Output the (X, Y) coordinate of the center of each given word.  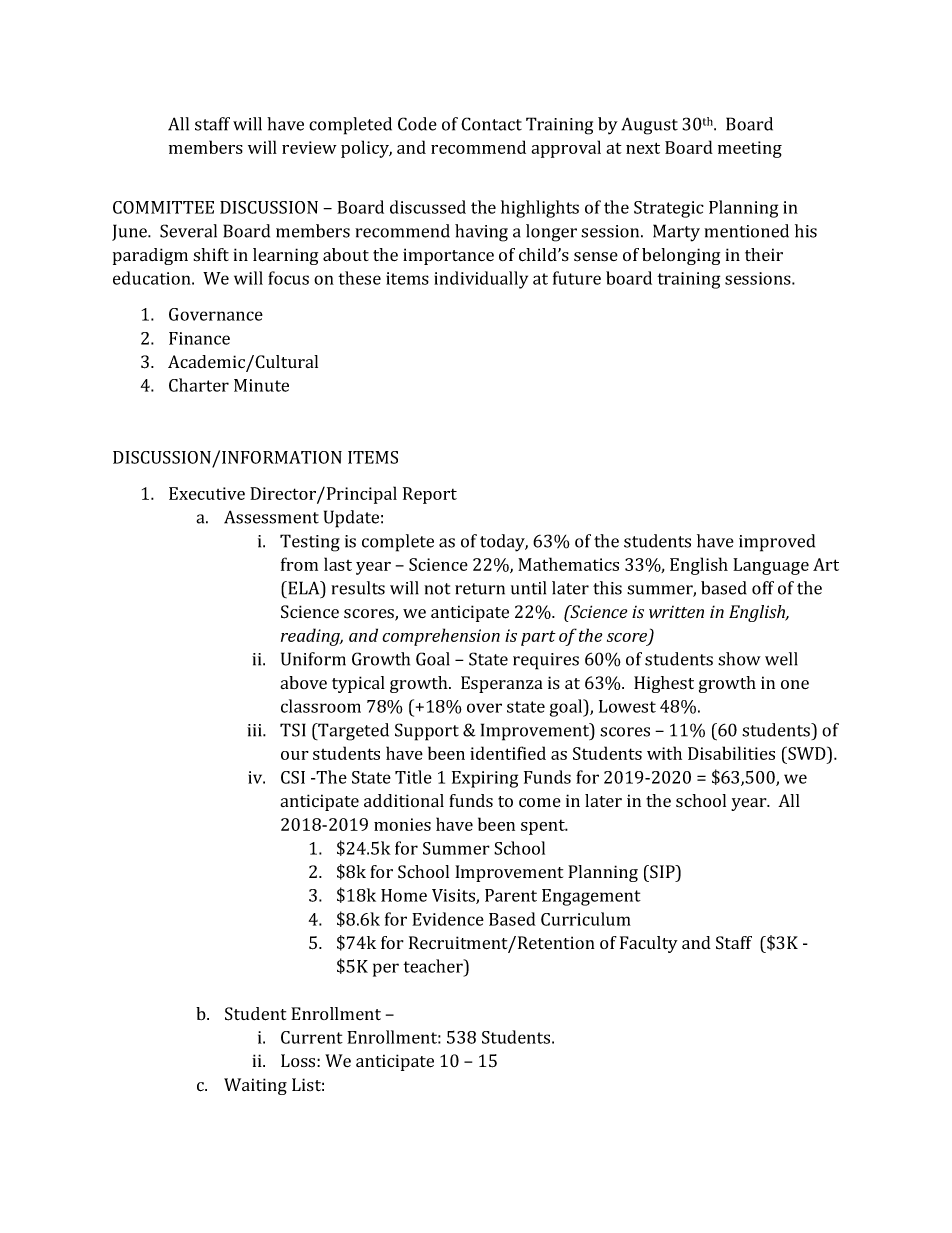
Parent (511, 895)
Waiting (255, 1086)
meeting (750, 149)
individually (481, 280)
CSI (293, 777)
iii (255, 730)
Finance (199, 338)
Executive (207, 493)
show (739, 659)
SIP (662, 872)
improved (777, 543)
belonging (681, 256)
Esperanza (502, 684)
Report (430, 495)
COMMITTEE (163, 207)
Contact (491, 124)
